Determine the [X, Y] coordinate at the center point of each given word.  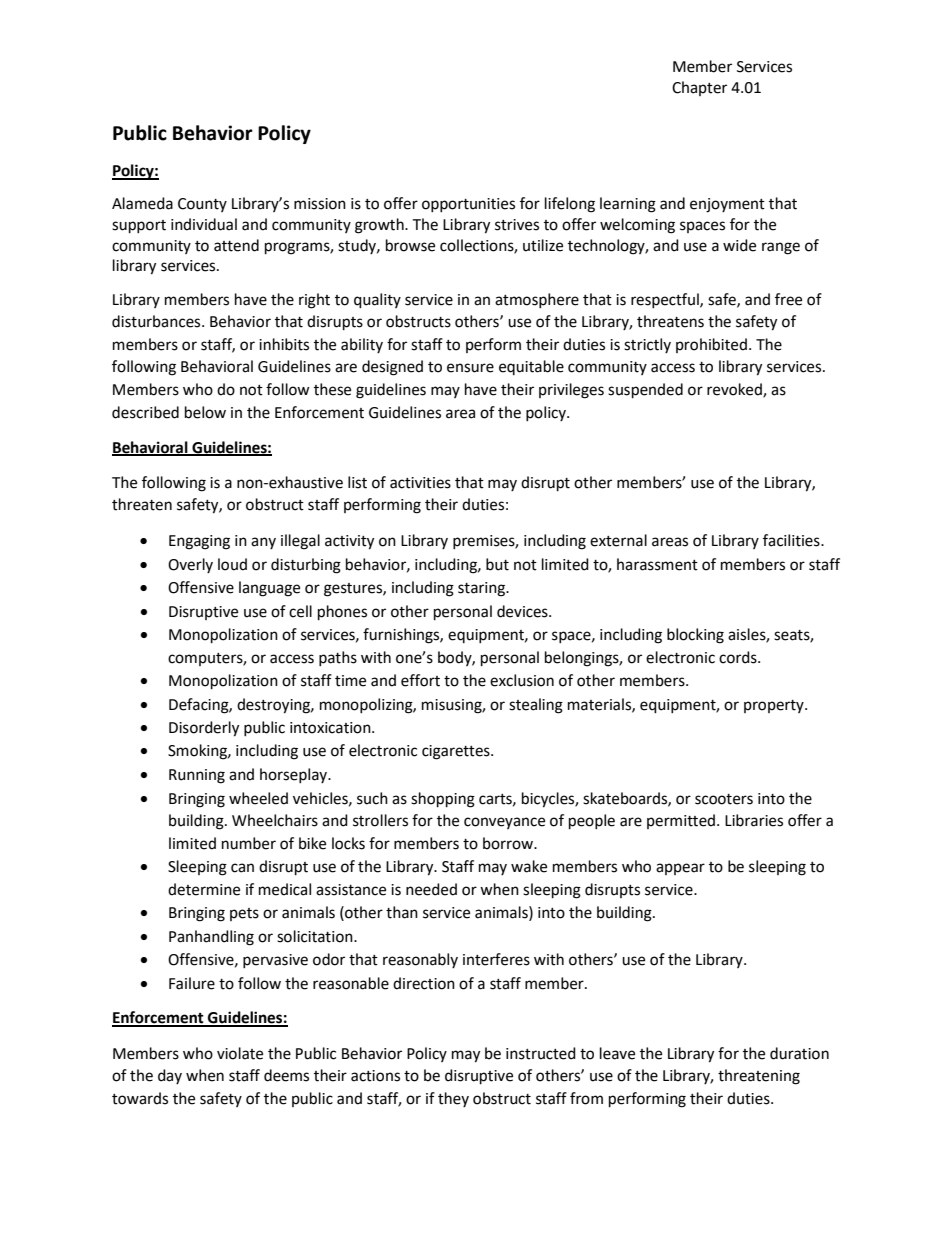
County [202, 205]
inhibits [284, 344]
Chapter [699, 88]
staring [482, 589]
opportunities [468, 205]
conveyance [504, 823]
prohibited [711, 345]
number [249, 843]
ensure [470, 368]
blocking [695, 636]
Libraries [754, 820]
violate [240, 1053]
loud [232, 564]
